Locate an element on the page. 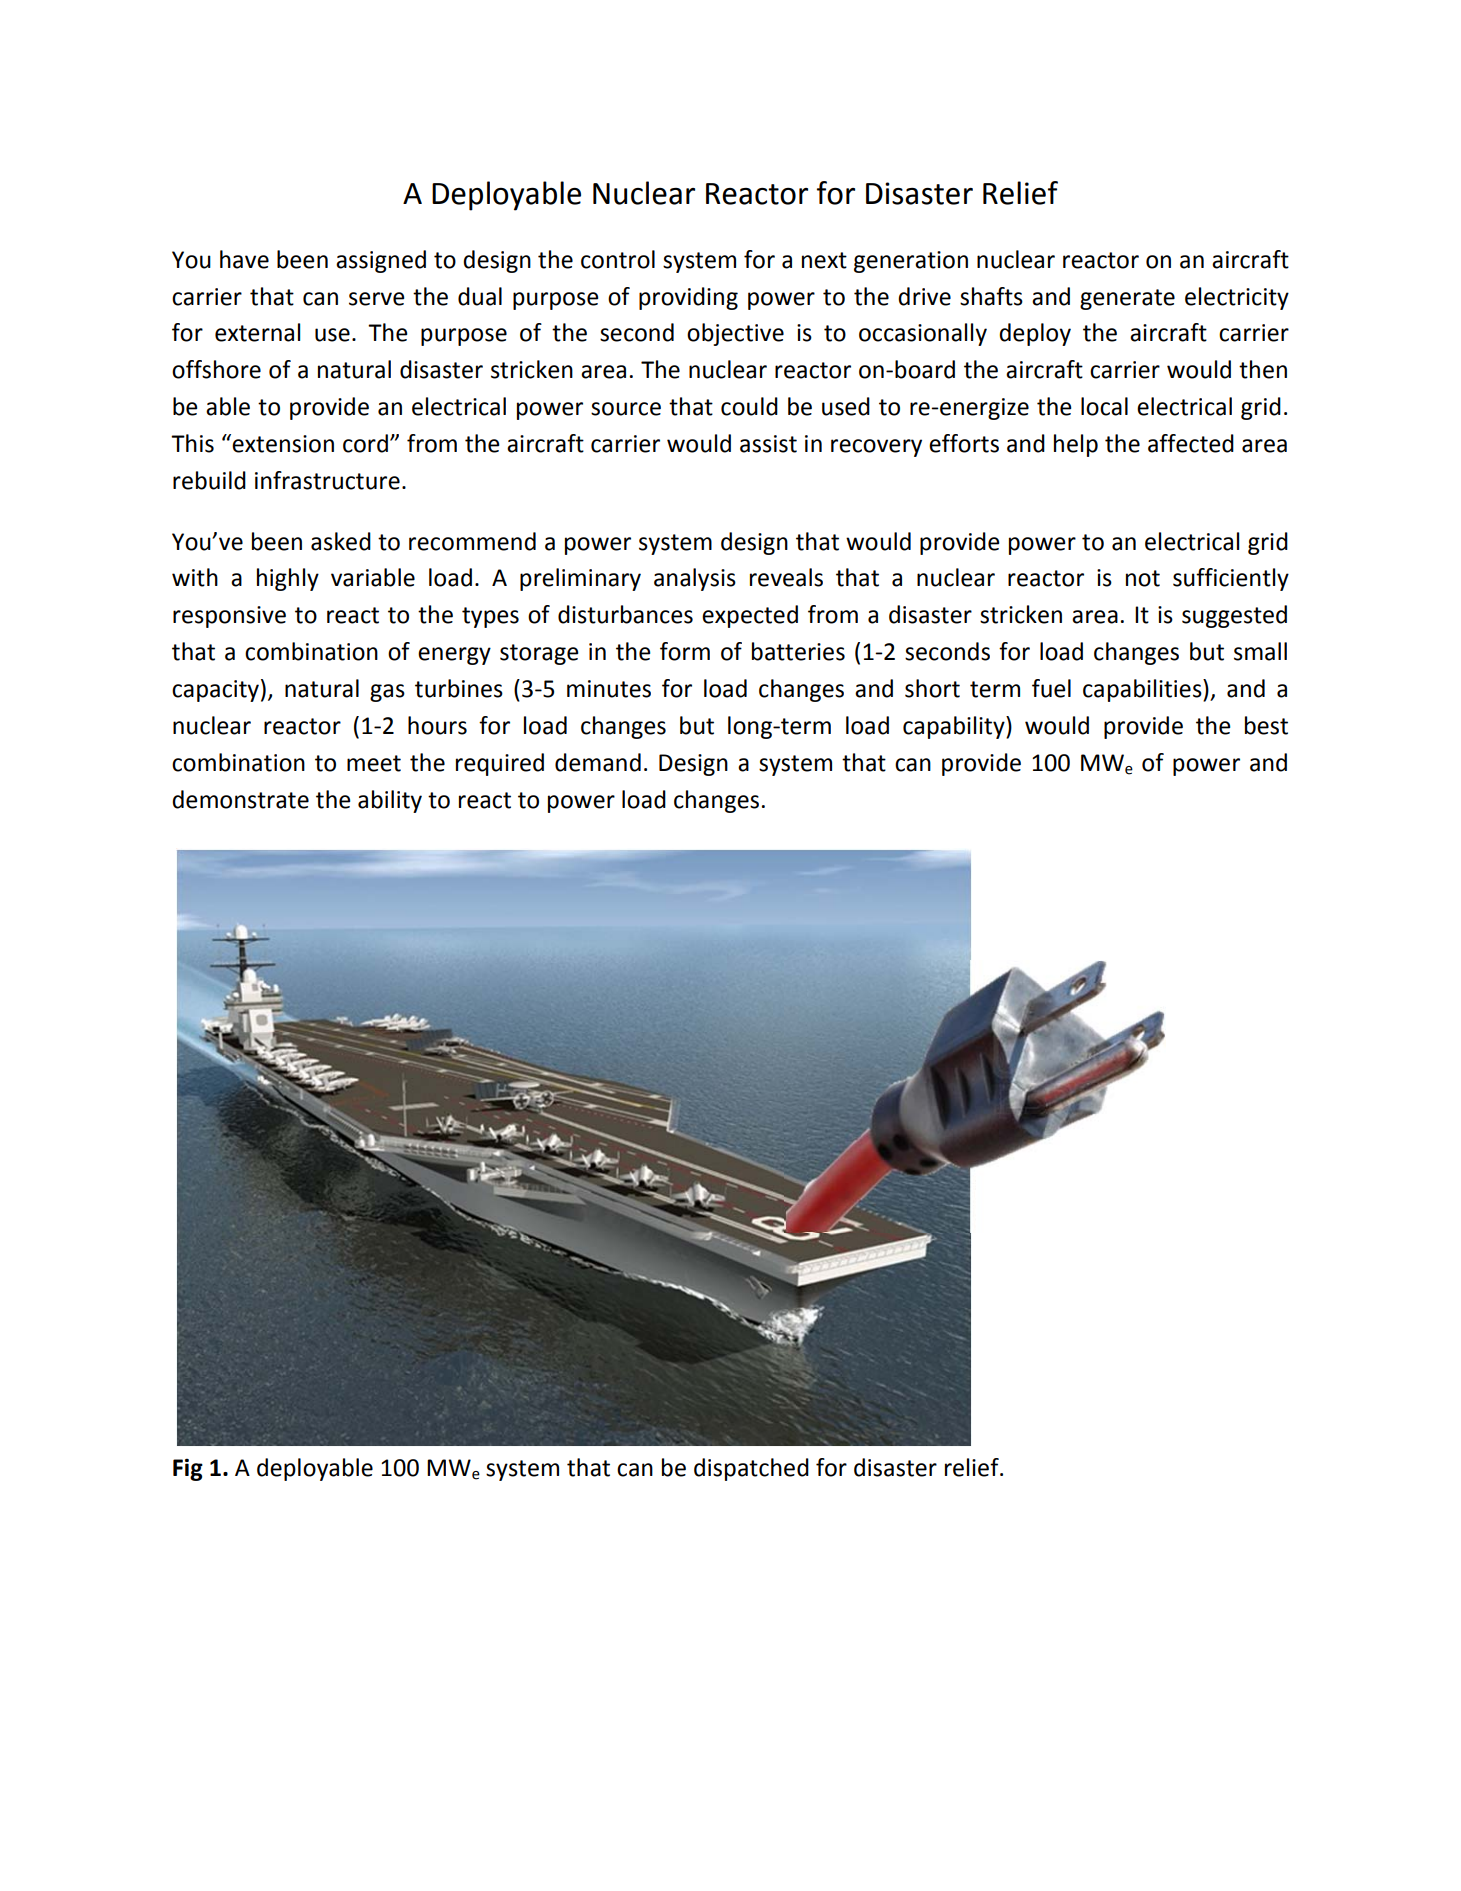 The height and width of the page is (1891, 1461). Fig is located at coordinates (188, 1470).
